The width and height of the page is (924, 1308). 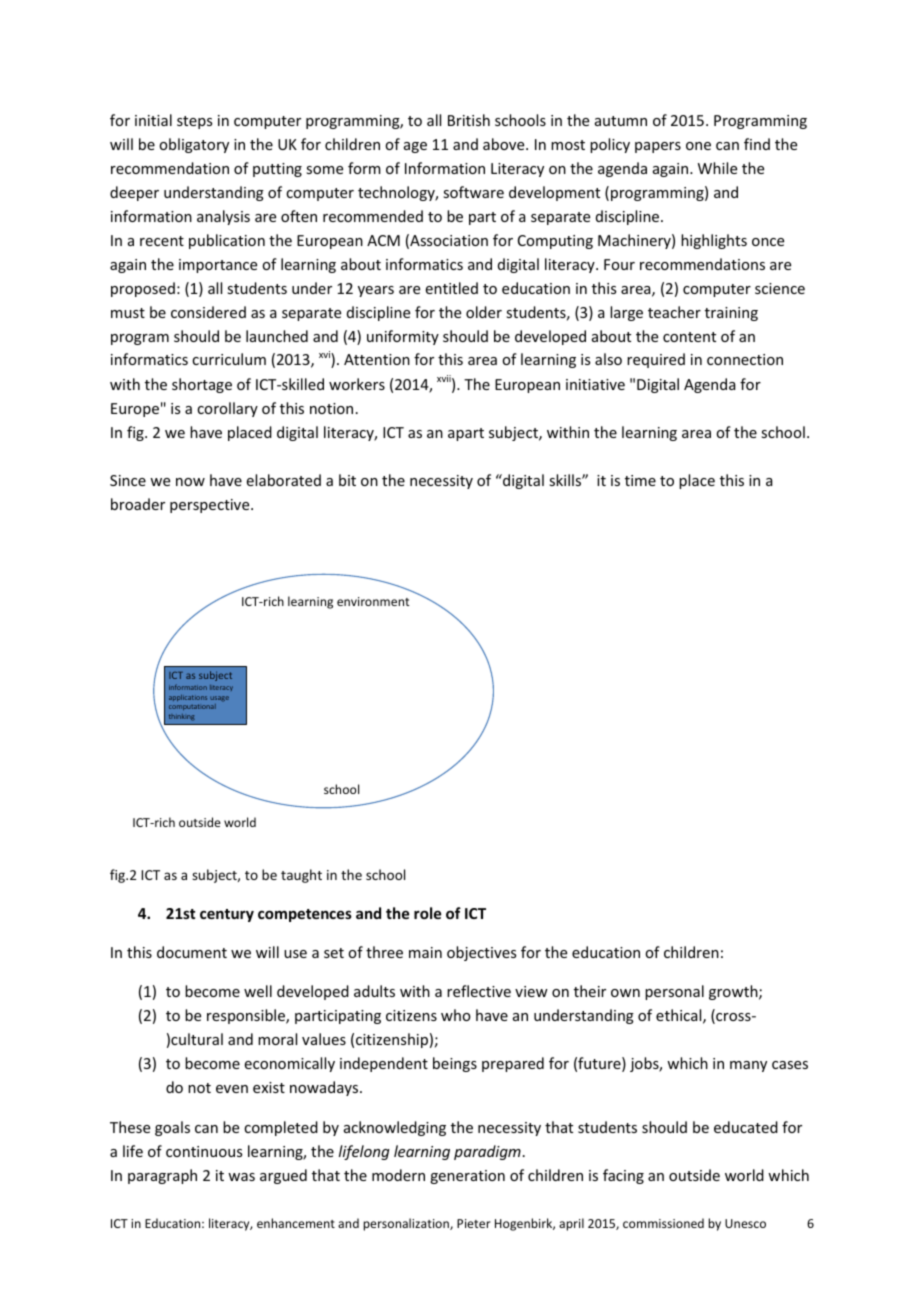 What do you see at coordinates (745, 359) in the page?
I see `connection` at bounding box center [745, 359].
